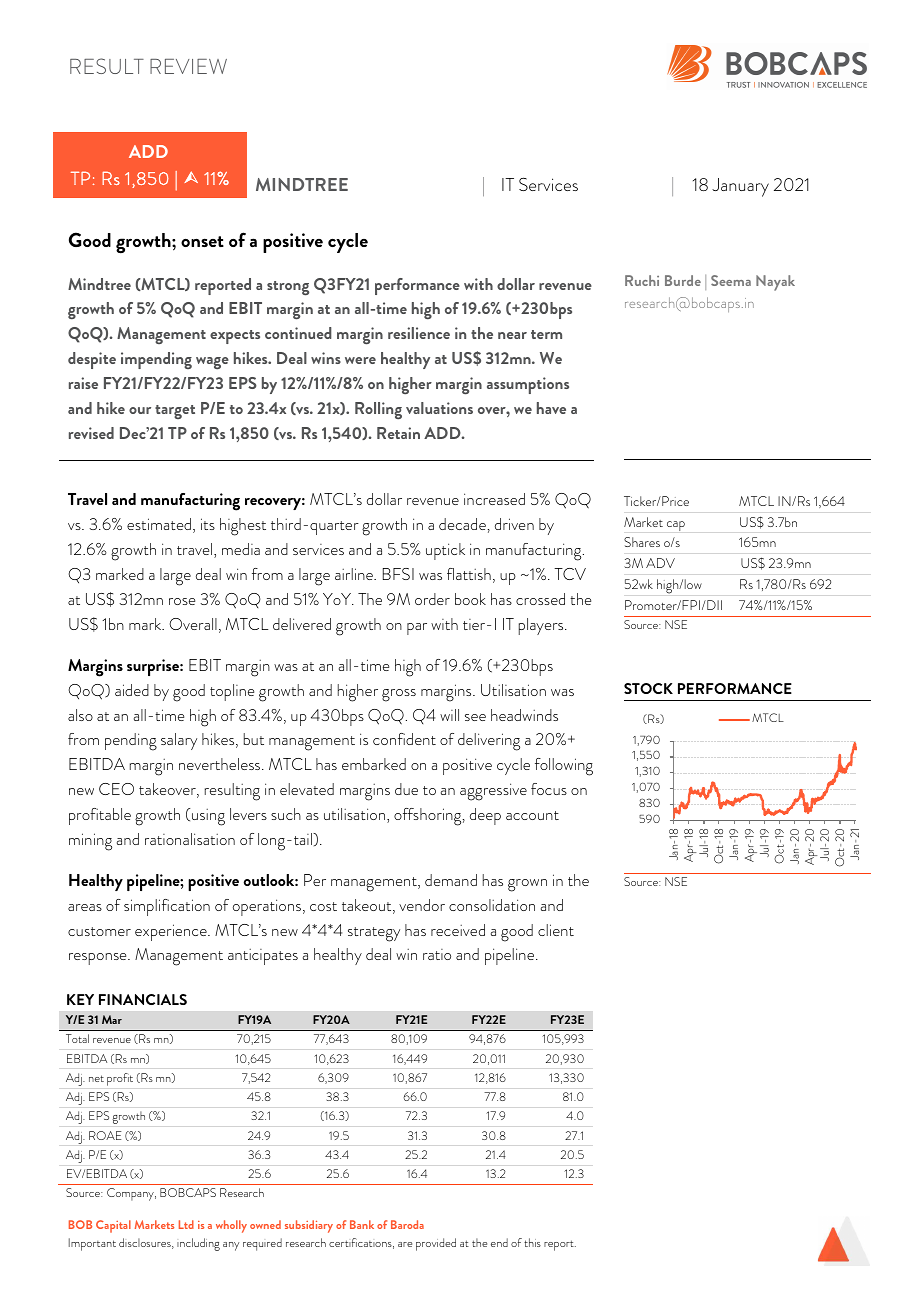 The width and height of the screenshot is (924, 1308). Describe the element at coordinates (417, 629) in the screenshot. I see `par` at that location.
